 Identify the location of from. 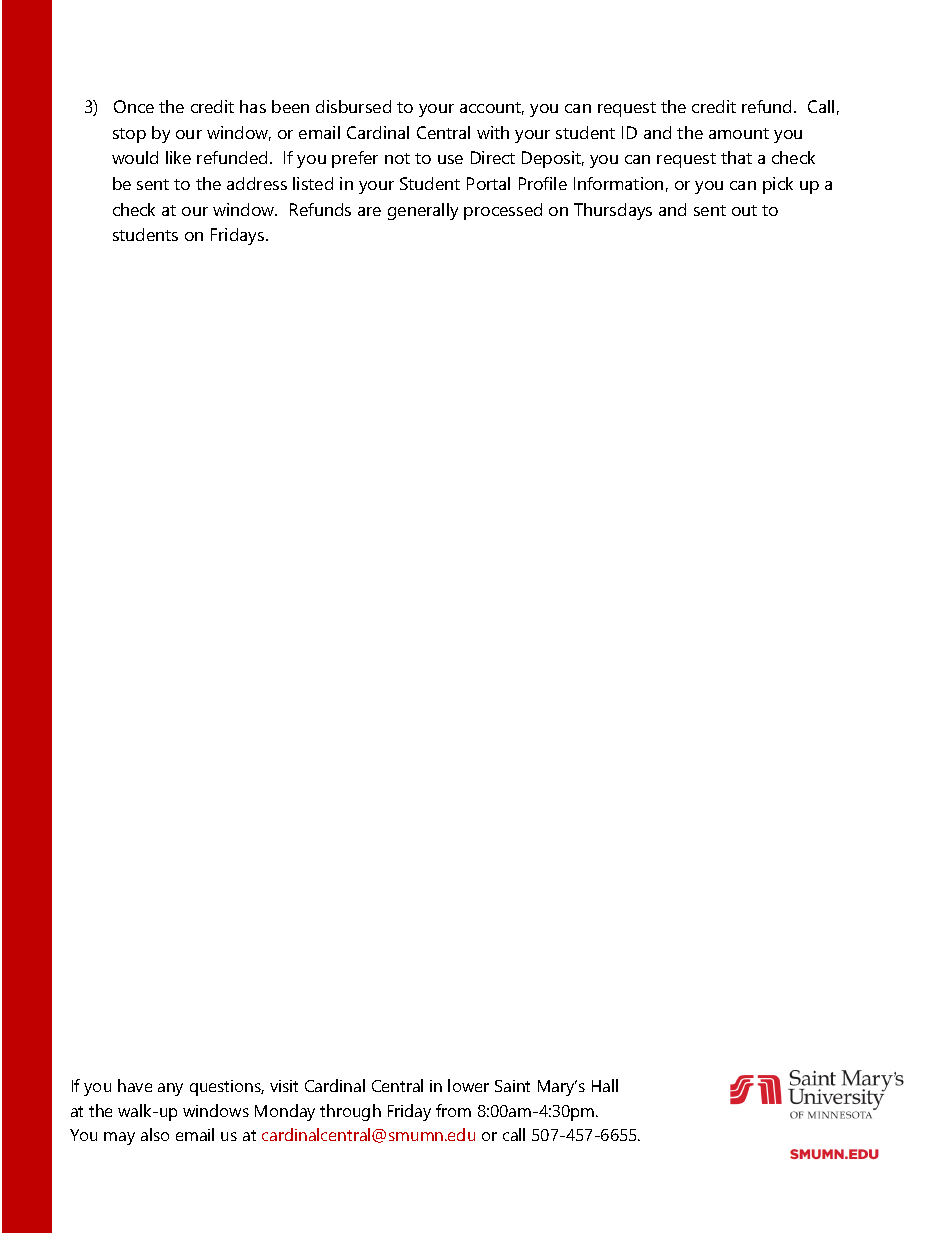
(453, 1110).
